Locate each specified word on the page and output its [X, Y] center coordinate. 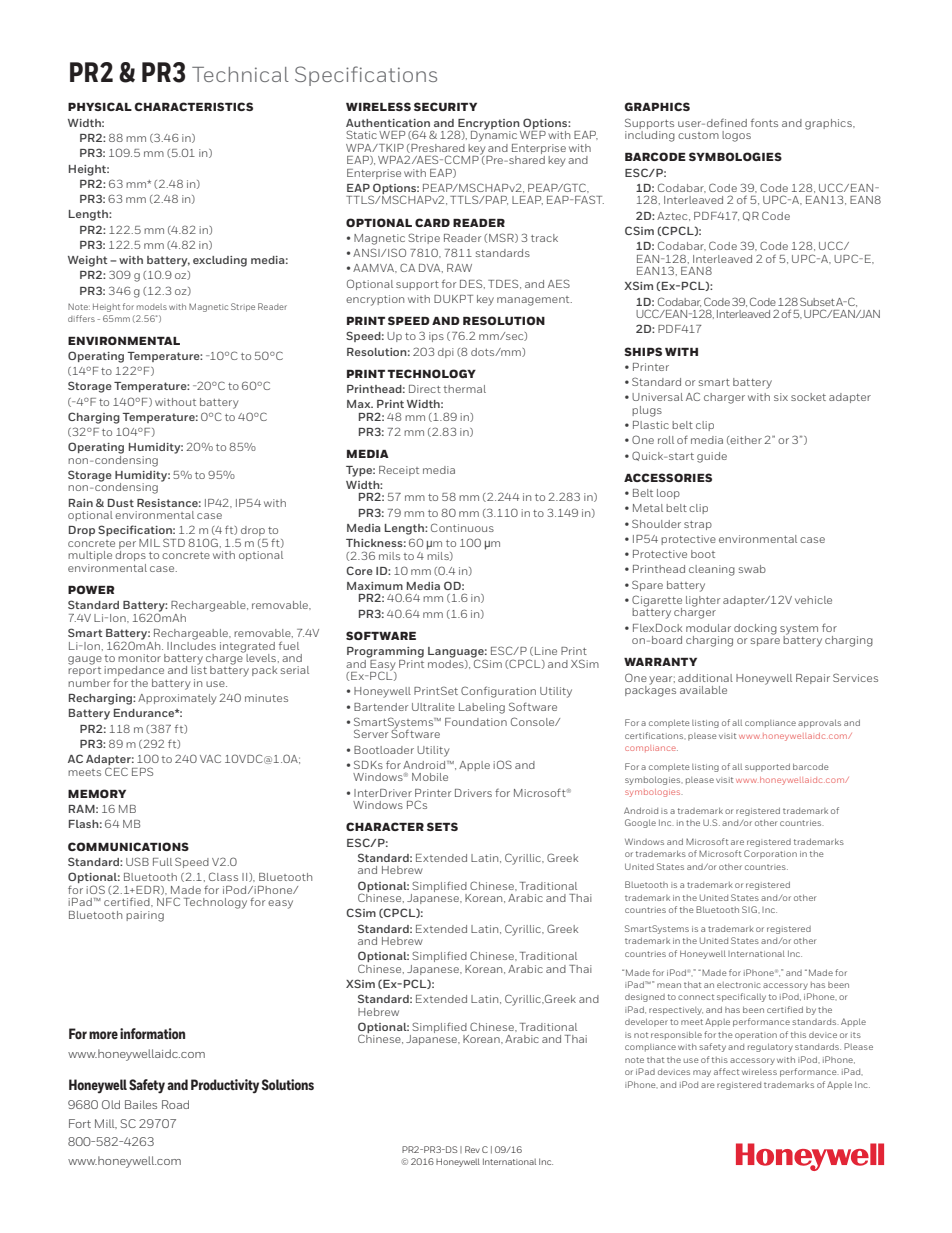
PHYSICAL [100, 106]
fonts [764, 122]
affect [726, 1071]
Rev [472, 1149]
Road [175, 1104]
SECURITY [445, 106]
